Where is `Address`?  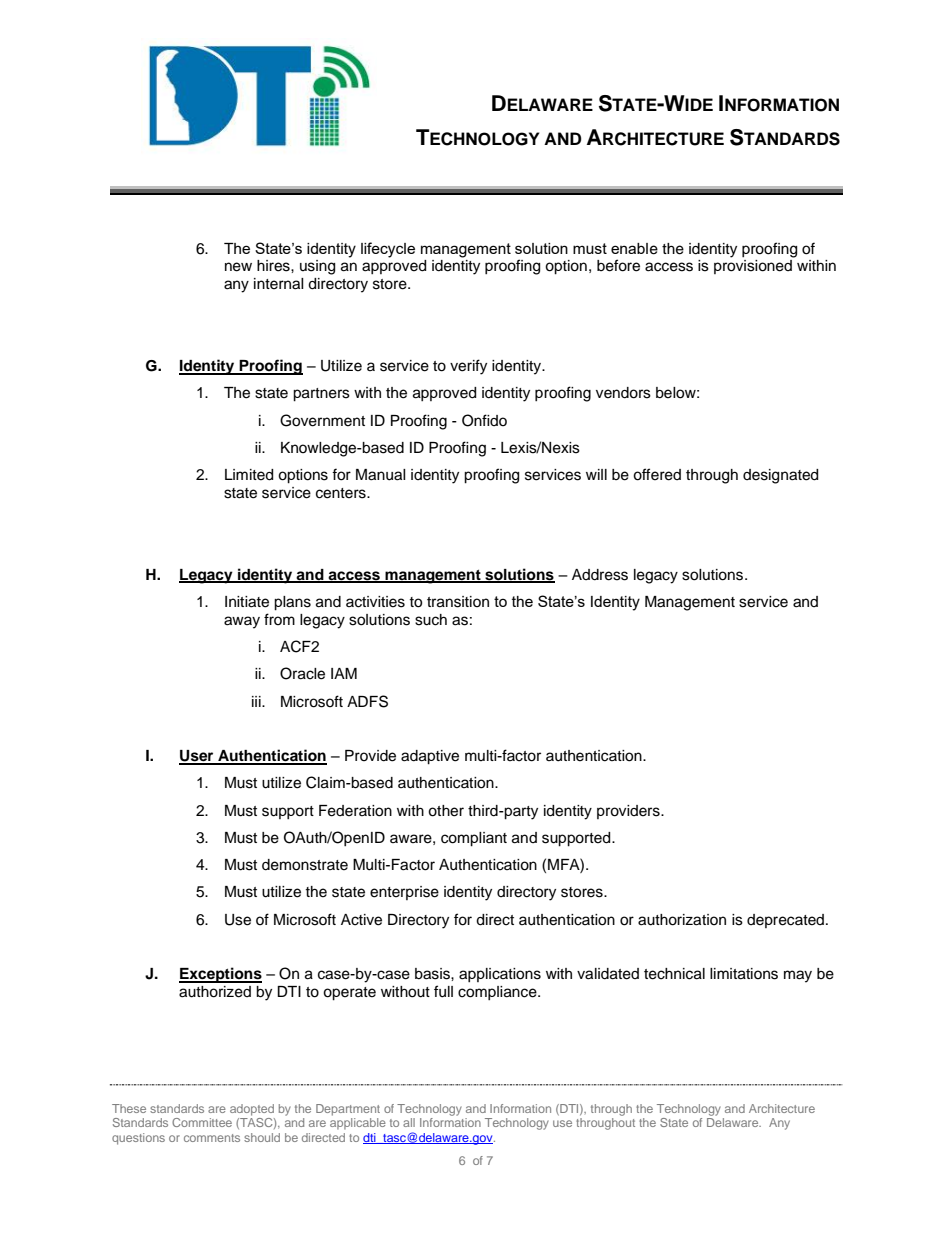
Address is located at coordinates (600, 575).
